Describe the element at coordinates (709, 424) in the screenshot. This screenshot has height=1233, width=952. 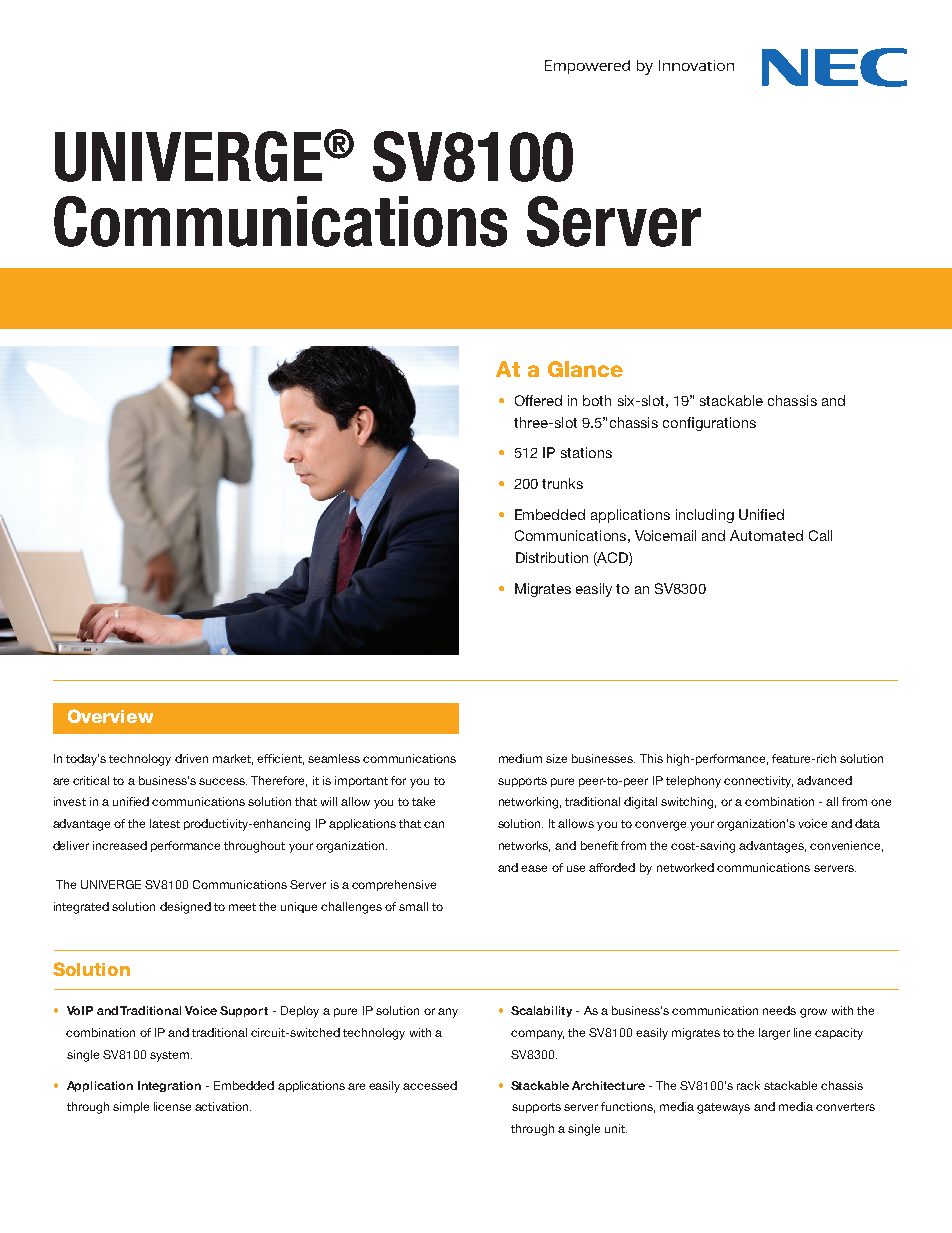
I see `configurations` at that location.
